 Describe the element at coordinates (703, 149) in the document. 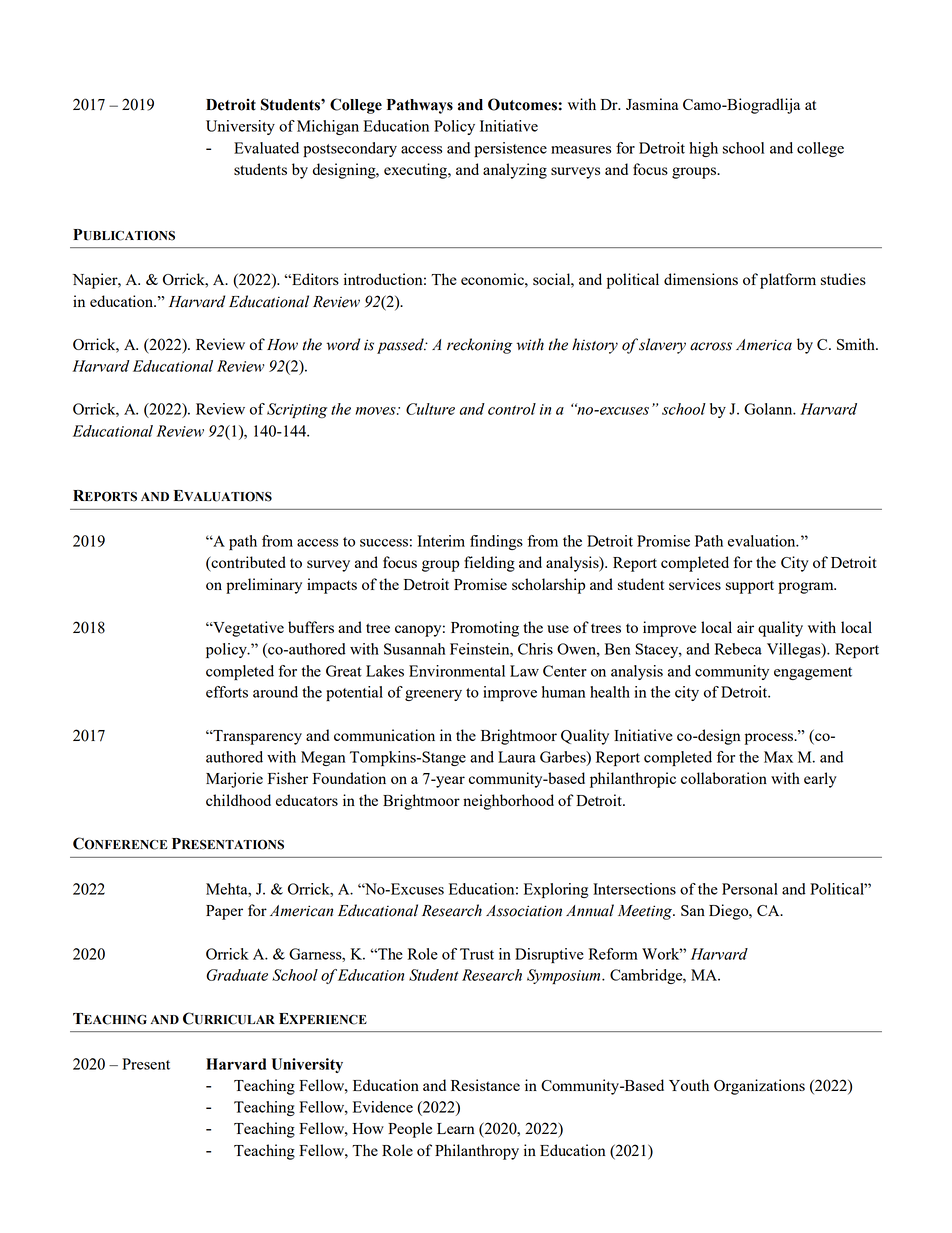

I see `high` at that location.
